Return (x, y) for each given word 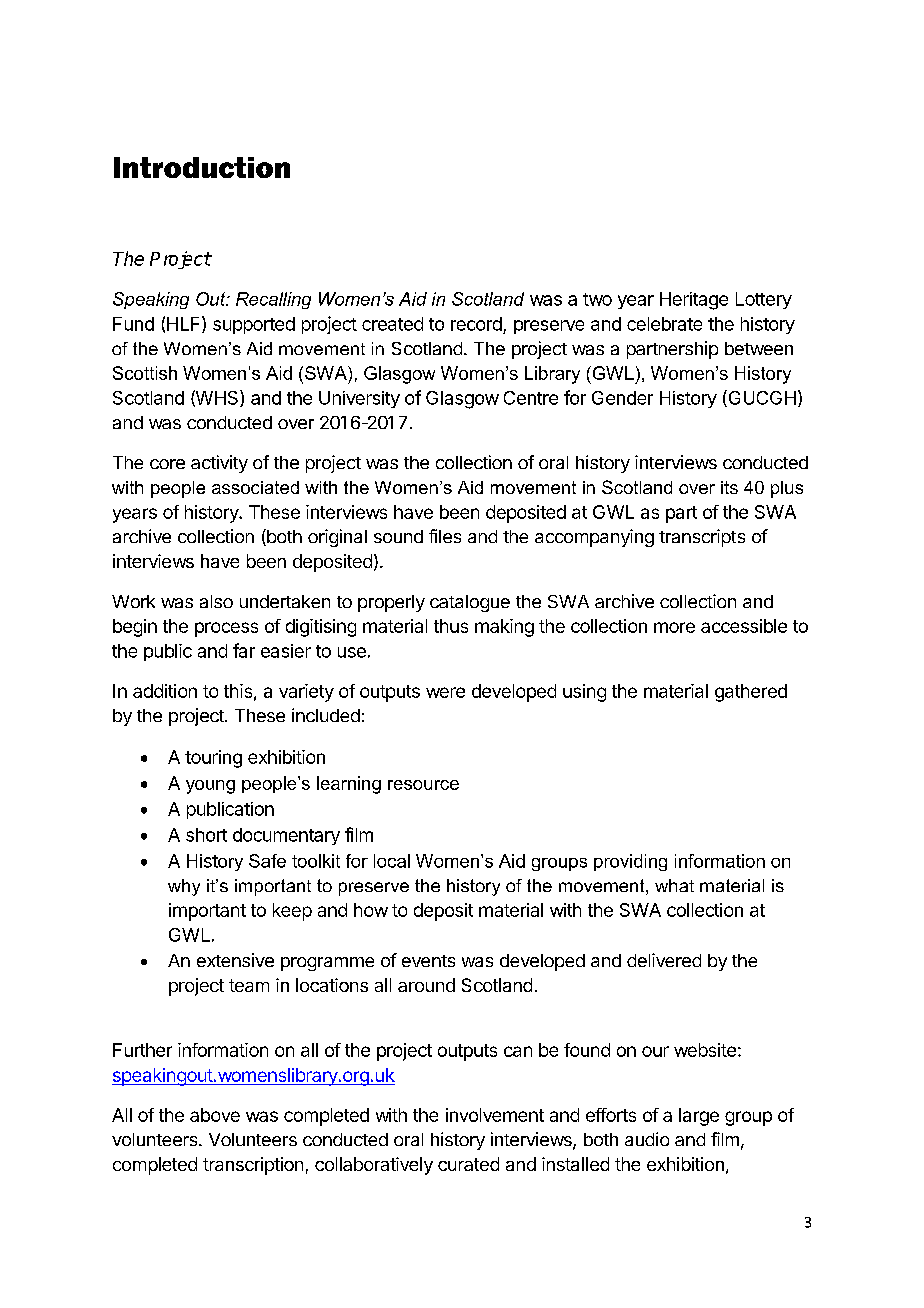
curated (468, 1164)
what (674, 885)
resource (423, 785)
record (476, 324)
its (729, 487)
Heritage (694, 301)
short (206, 835)
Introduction (202, 167)
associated (255, 487)
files (445, 536)
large (699, 1117)
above (215, 1115)
